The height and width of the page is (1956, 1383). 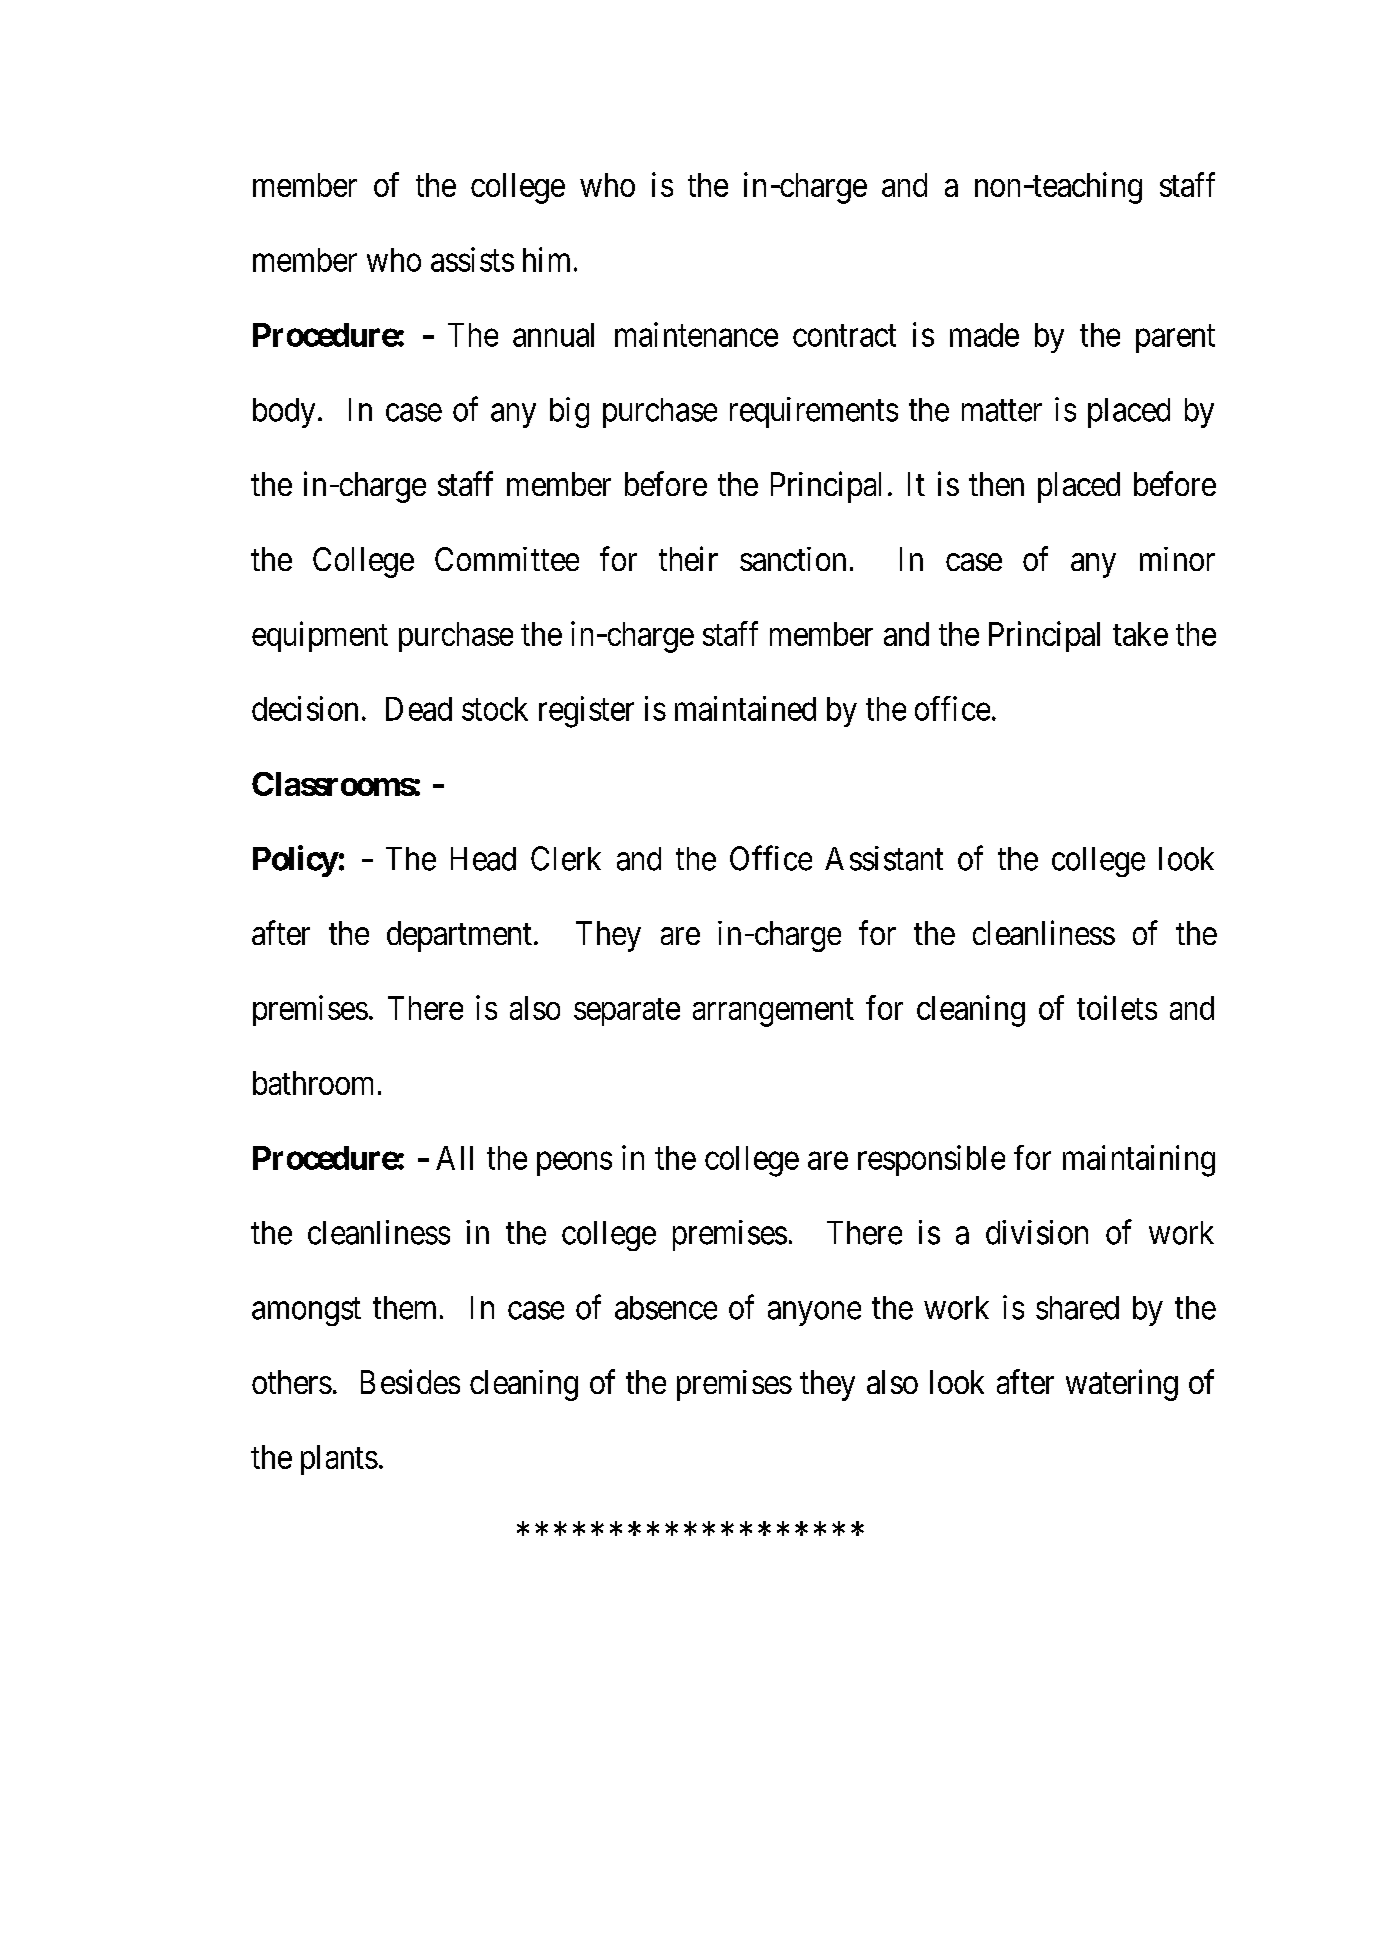 What do you see at coordinates (339, 1460) in the page?
I see `plants` at bounding box center [339, 1460].
